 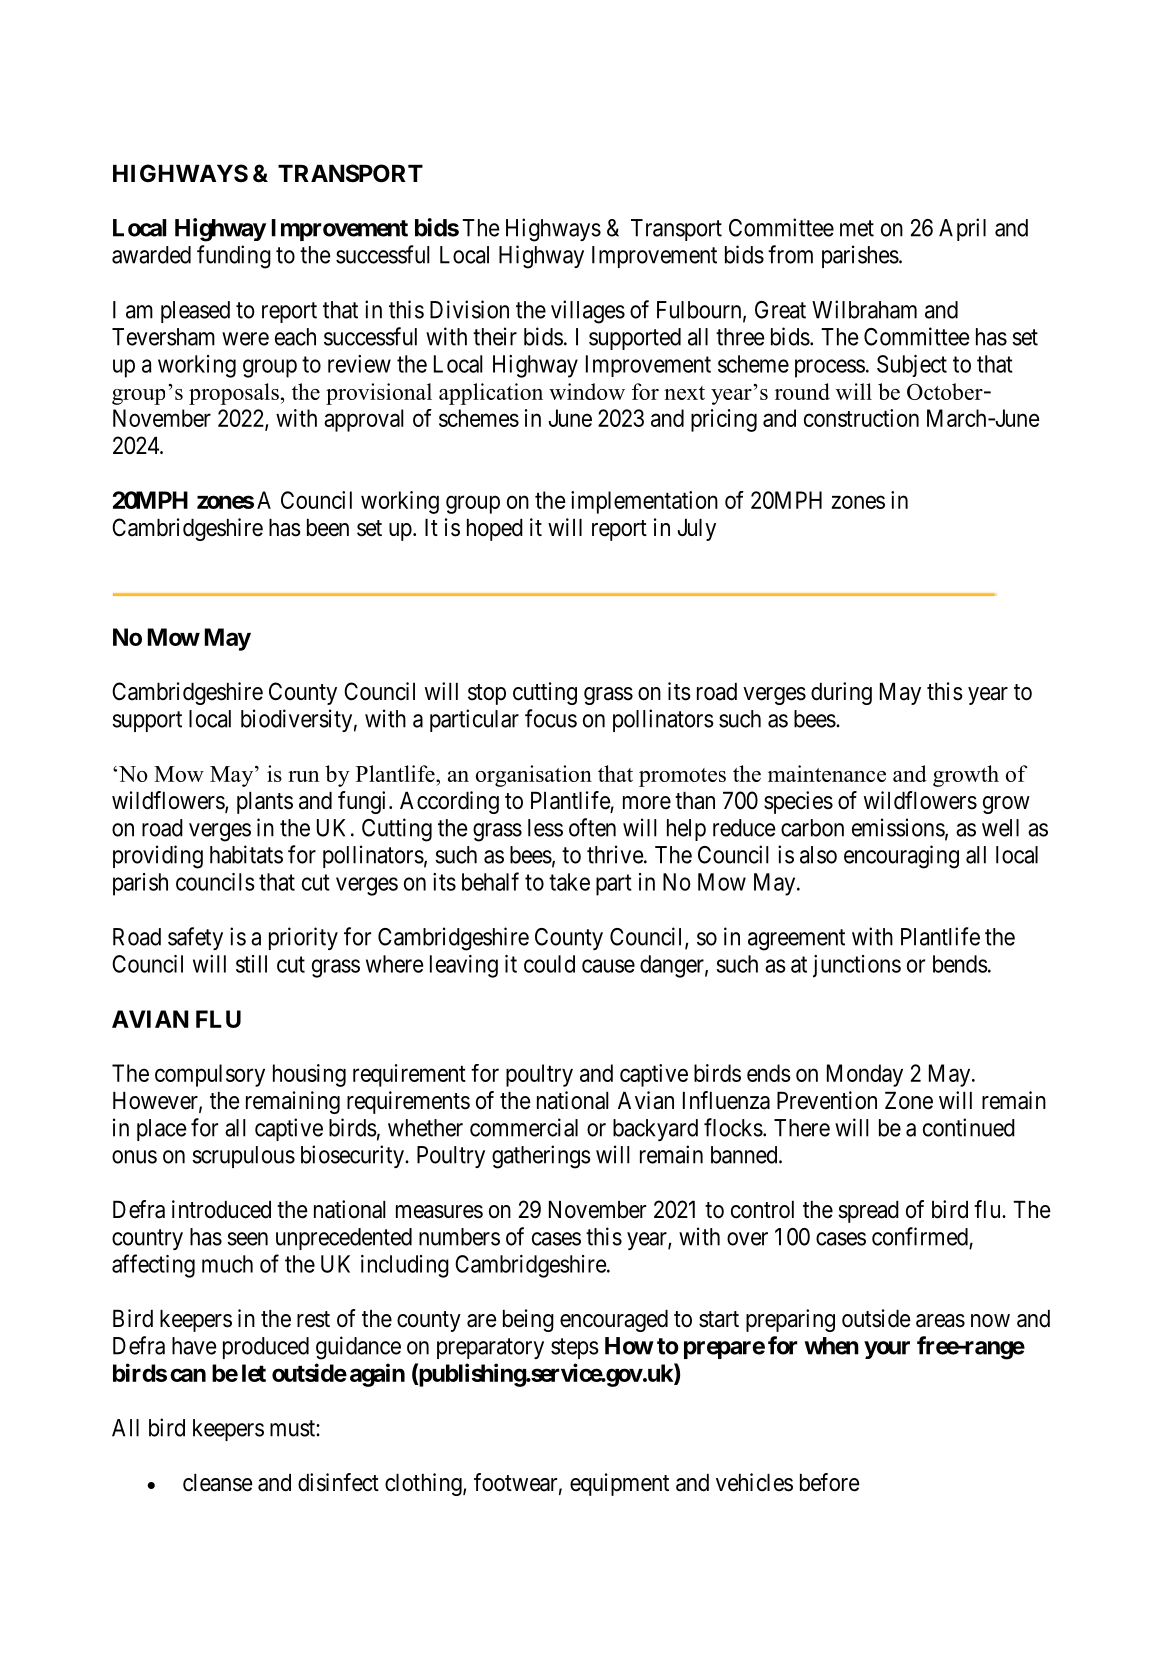 I want to click on scrupulous, so click(x=243, y=1157).
